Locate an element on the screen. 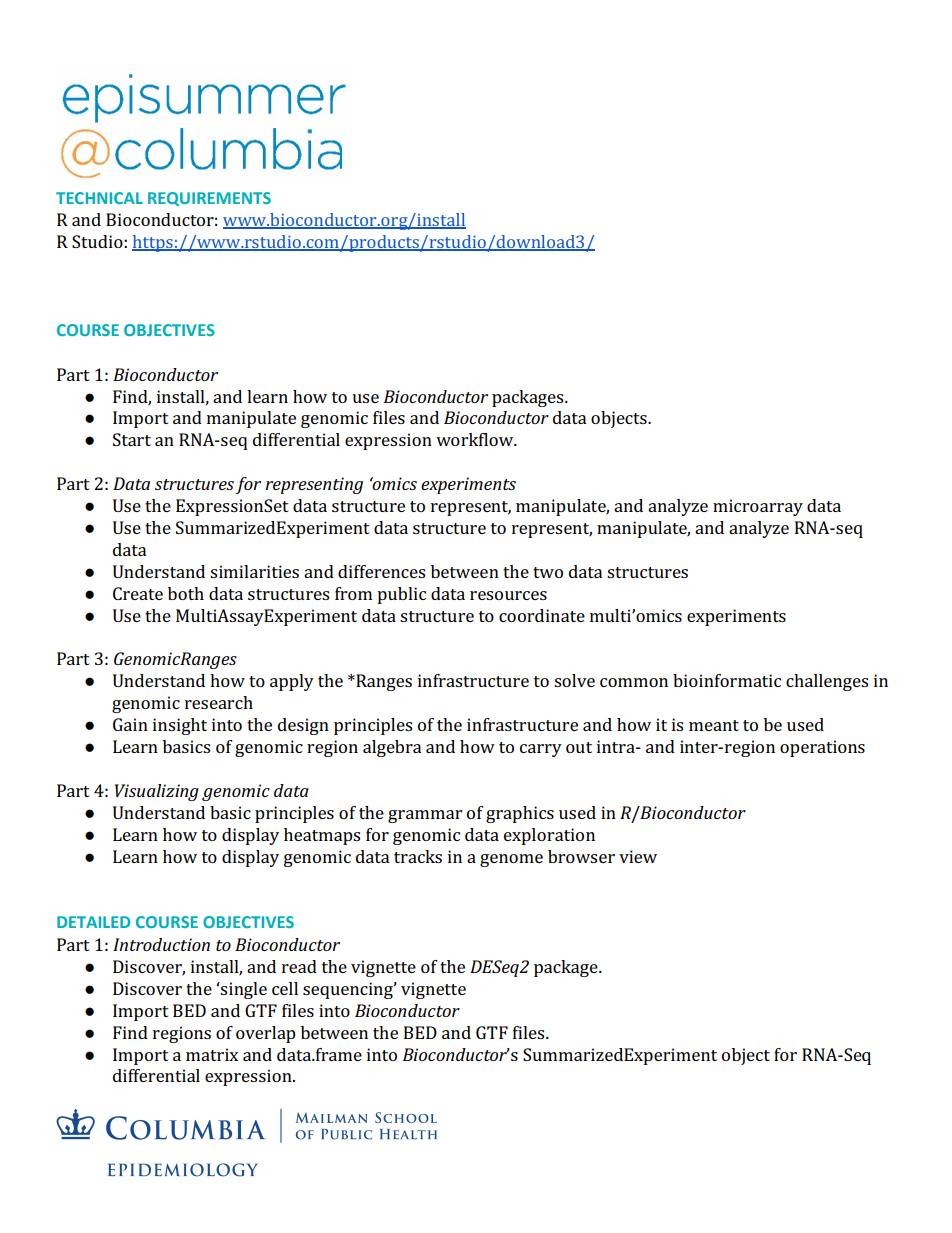 The width and height of the screenshot is (952, 1233). matrix is located at coordinates (212, 1054).
